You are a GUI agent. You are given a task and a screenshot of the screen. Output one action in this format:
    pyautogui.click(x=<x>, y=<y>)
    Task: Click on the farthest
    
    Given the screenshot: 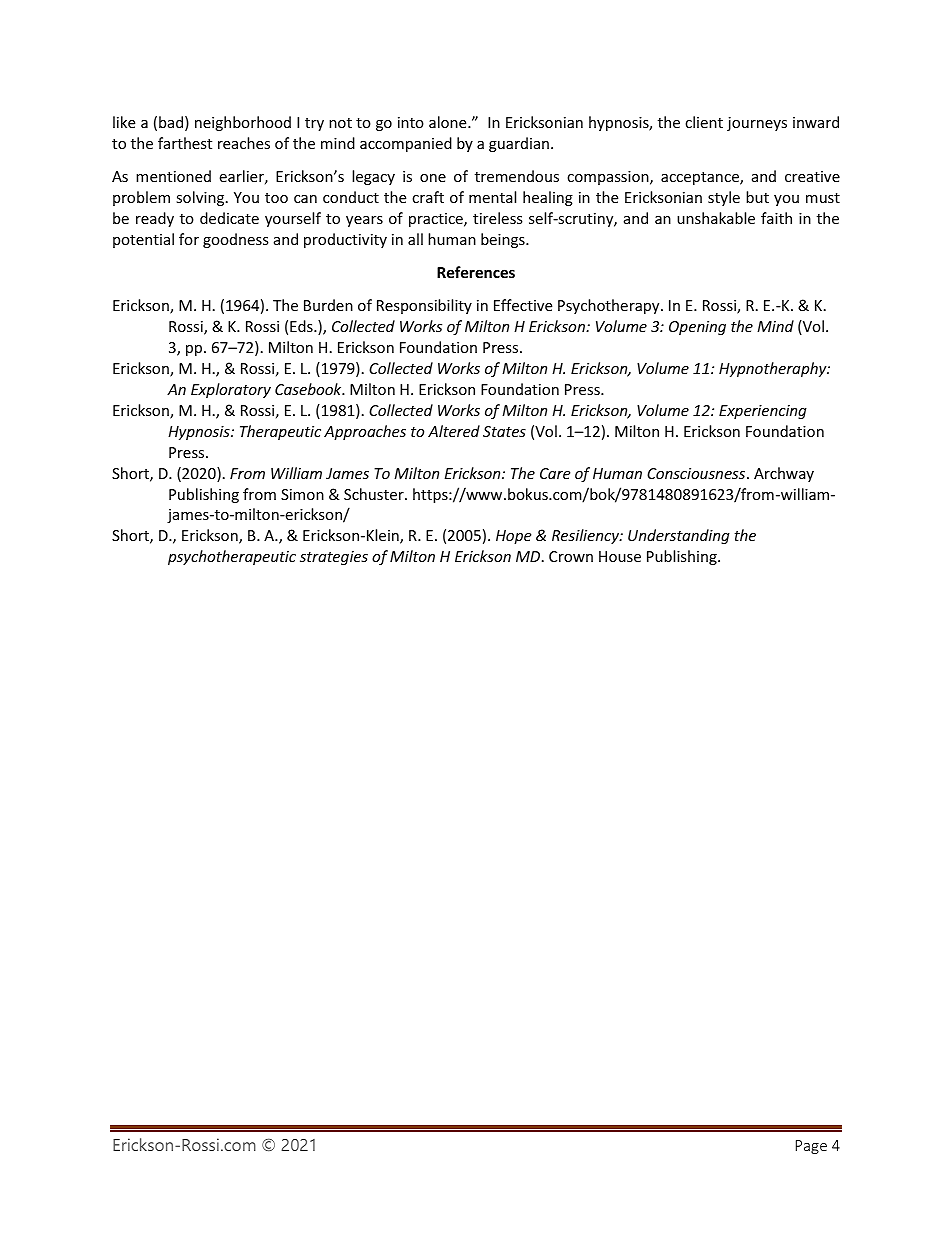 What is the action you would take?
    pyautogui.click(x=185, y=143)
